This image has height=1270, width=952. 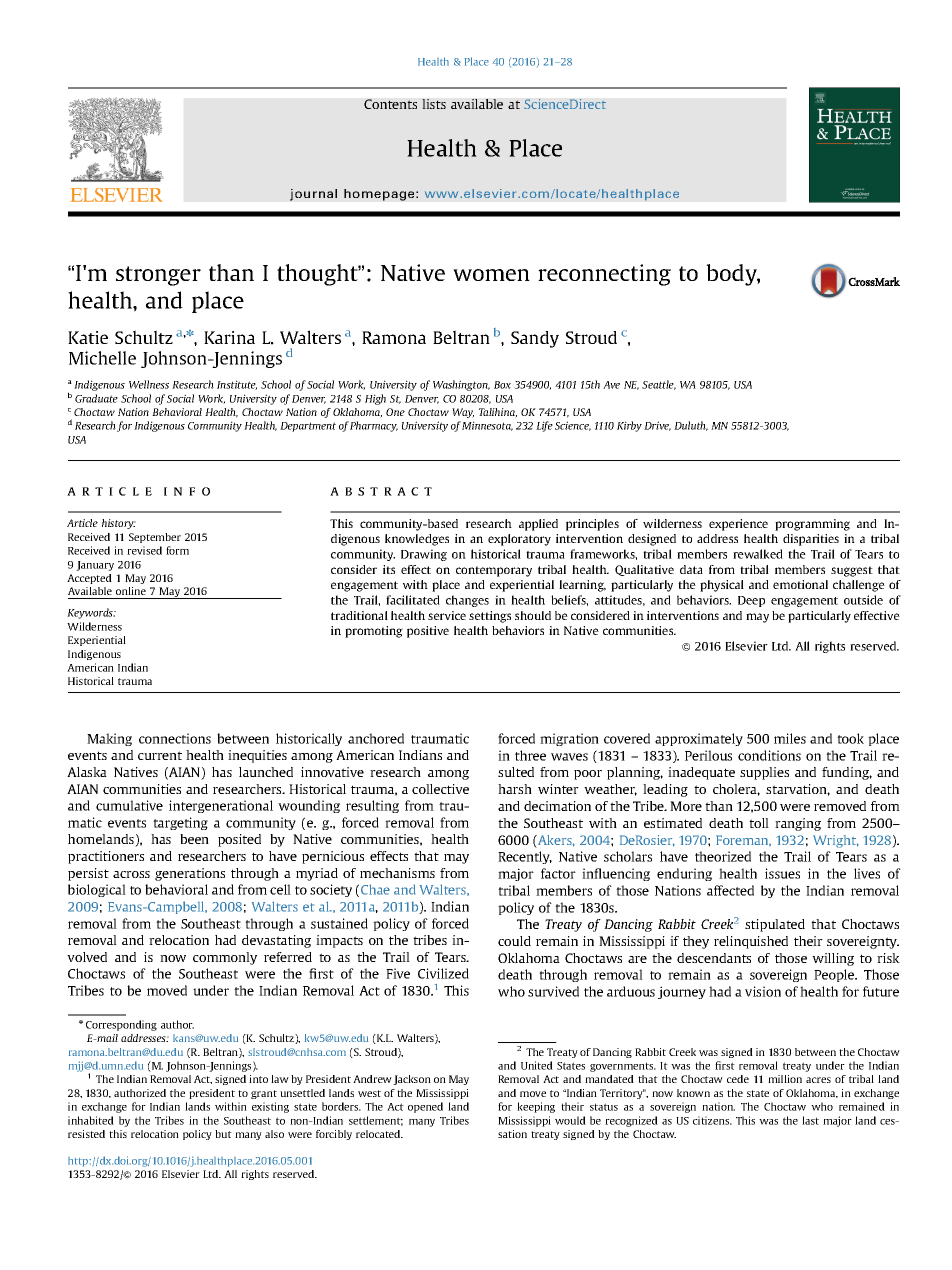 What do you see at coordinates (223, 1134) in the image?
I see `but` at bounding box center [223, 1134].
